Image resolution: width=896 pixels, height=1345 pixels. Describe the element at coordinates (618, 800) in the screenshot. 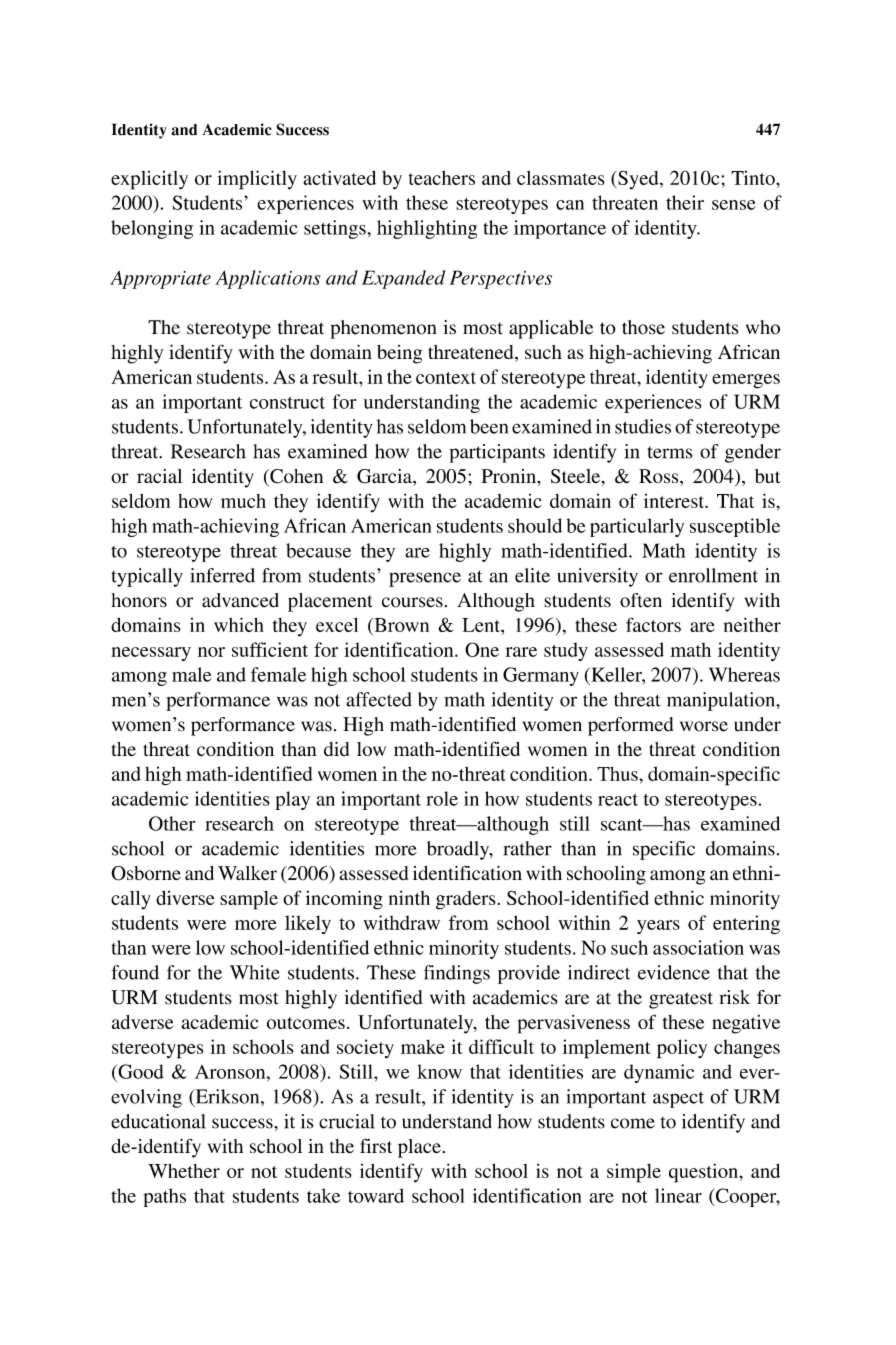

I see `react` at that location.
